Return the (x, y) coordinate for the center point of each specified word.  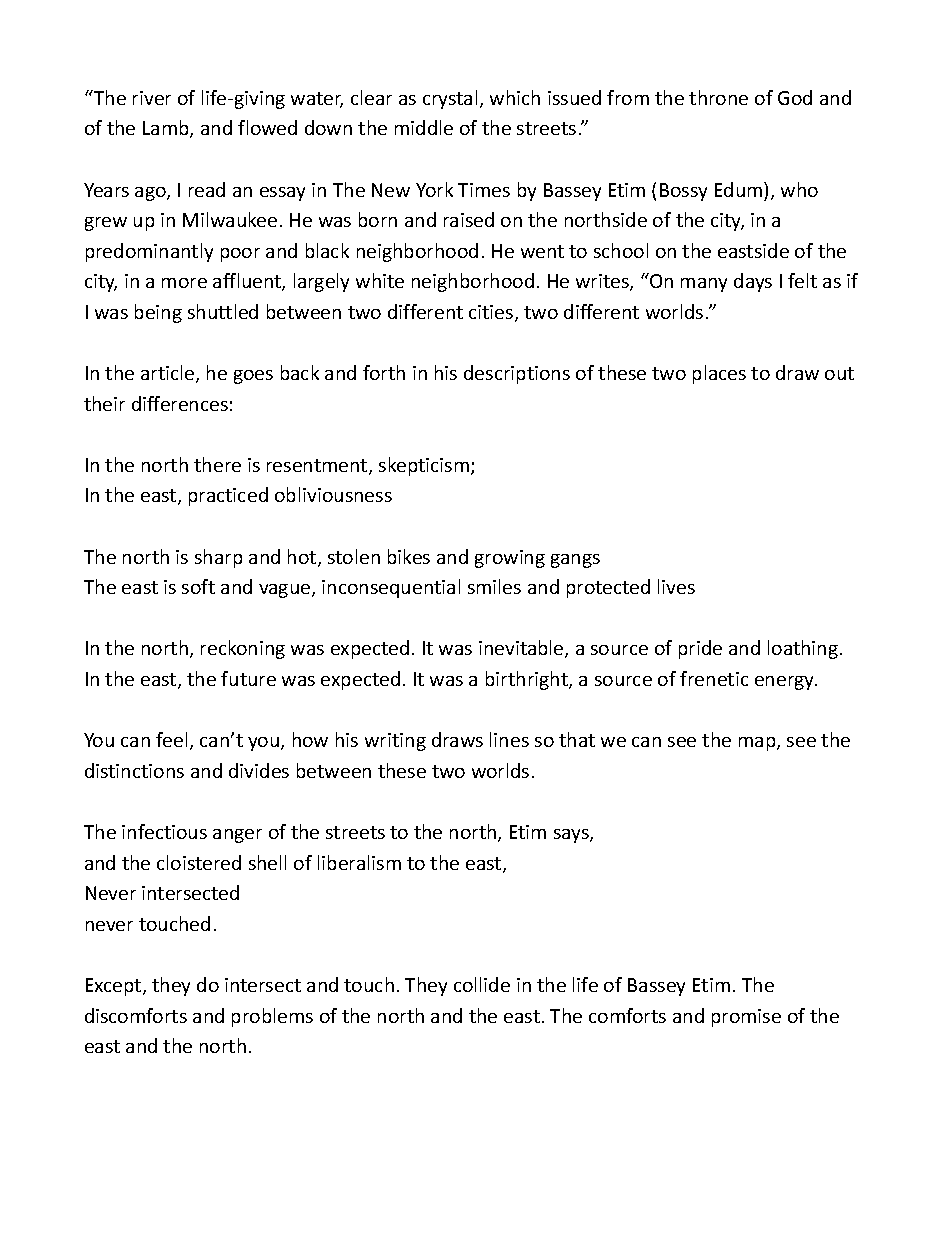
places (719, 374)
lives (676, 586)
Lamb (167, 129)
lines (509, 739)
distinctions (134, 770)
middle (424, 127)
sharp (218, 558)
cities (492, 313)
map (758, 744)
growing (510, 559)
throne (718, 97)
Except (115, 987)
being (158, 313)
